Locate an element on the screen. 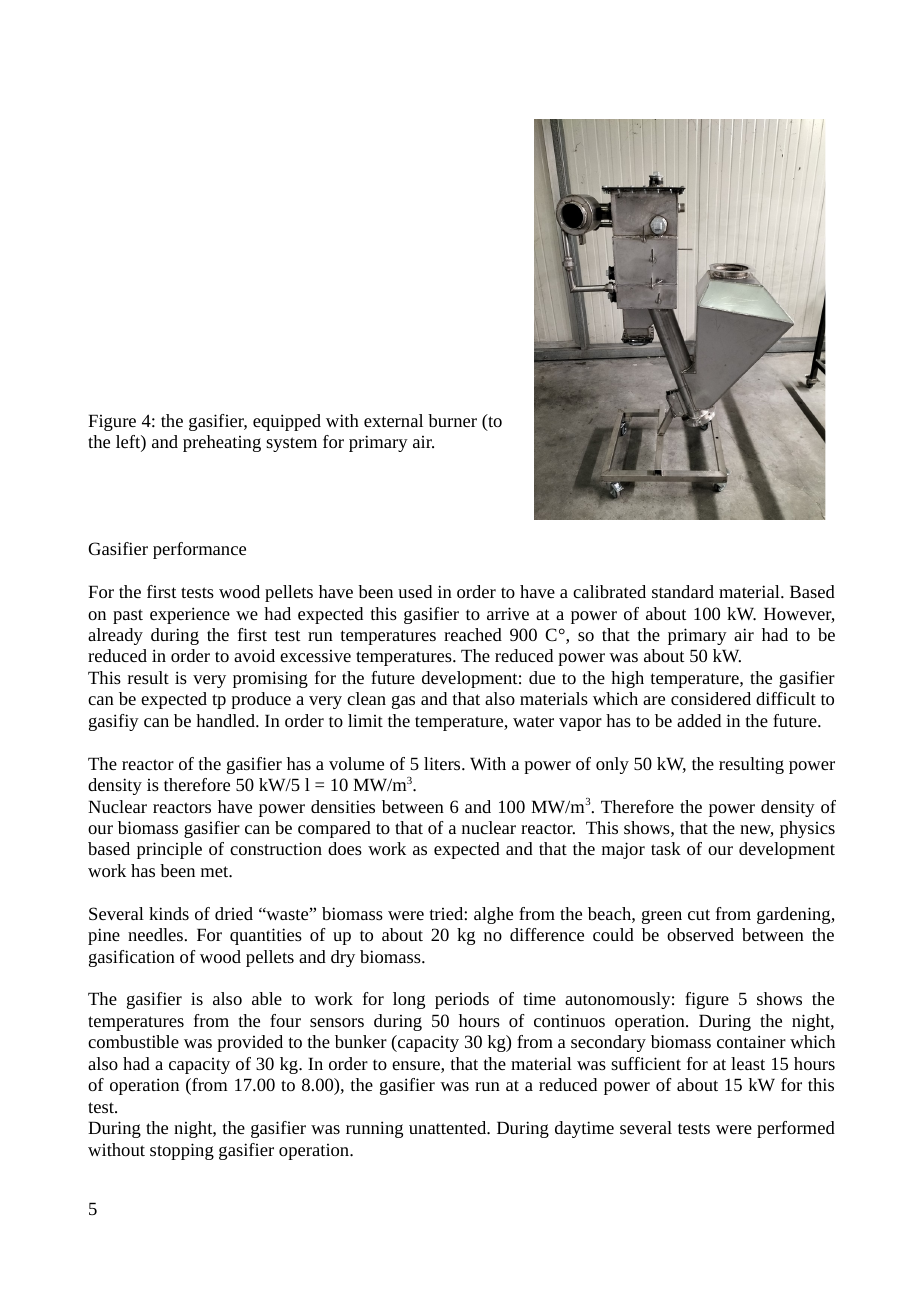 Image resolution: width=924 pixels, height=1308 pixels. kinds is located at coordinates (169, 913).
